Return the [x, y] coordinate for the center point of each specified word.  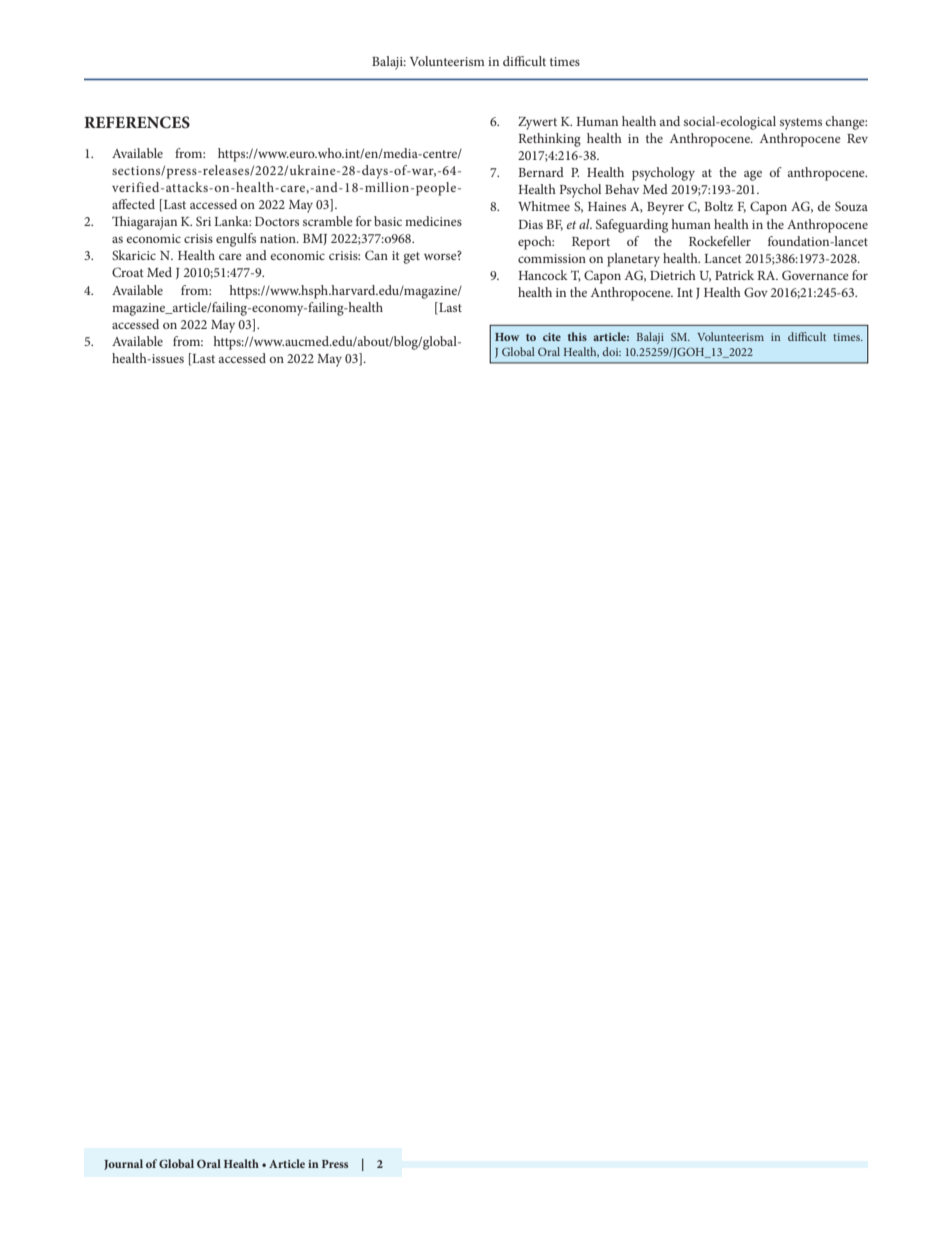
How [507, 337]
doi [611, 351]
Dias [530, 224]
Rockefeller [720, 241]
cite [552, 337]
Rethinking [549, 140]
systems [801, 124]
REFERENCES [137, 122]
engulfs [236, 240]
